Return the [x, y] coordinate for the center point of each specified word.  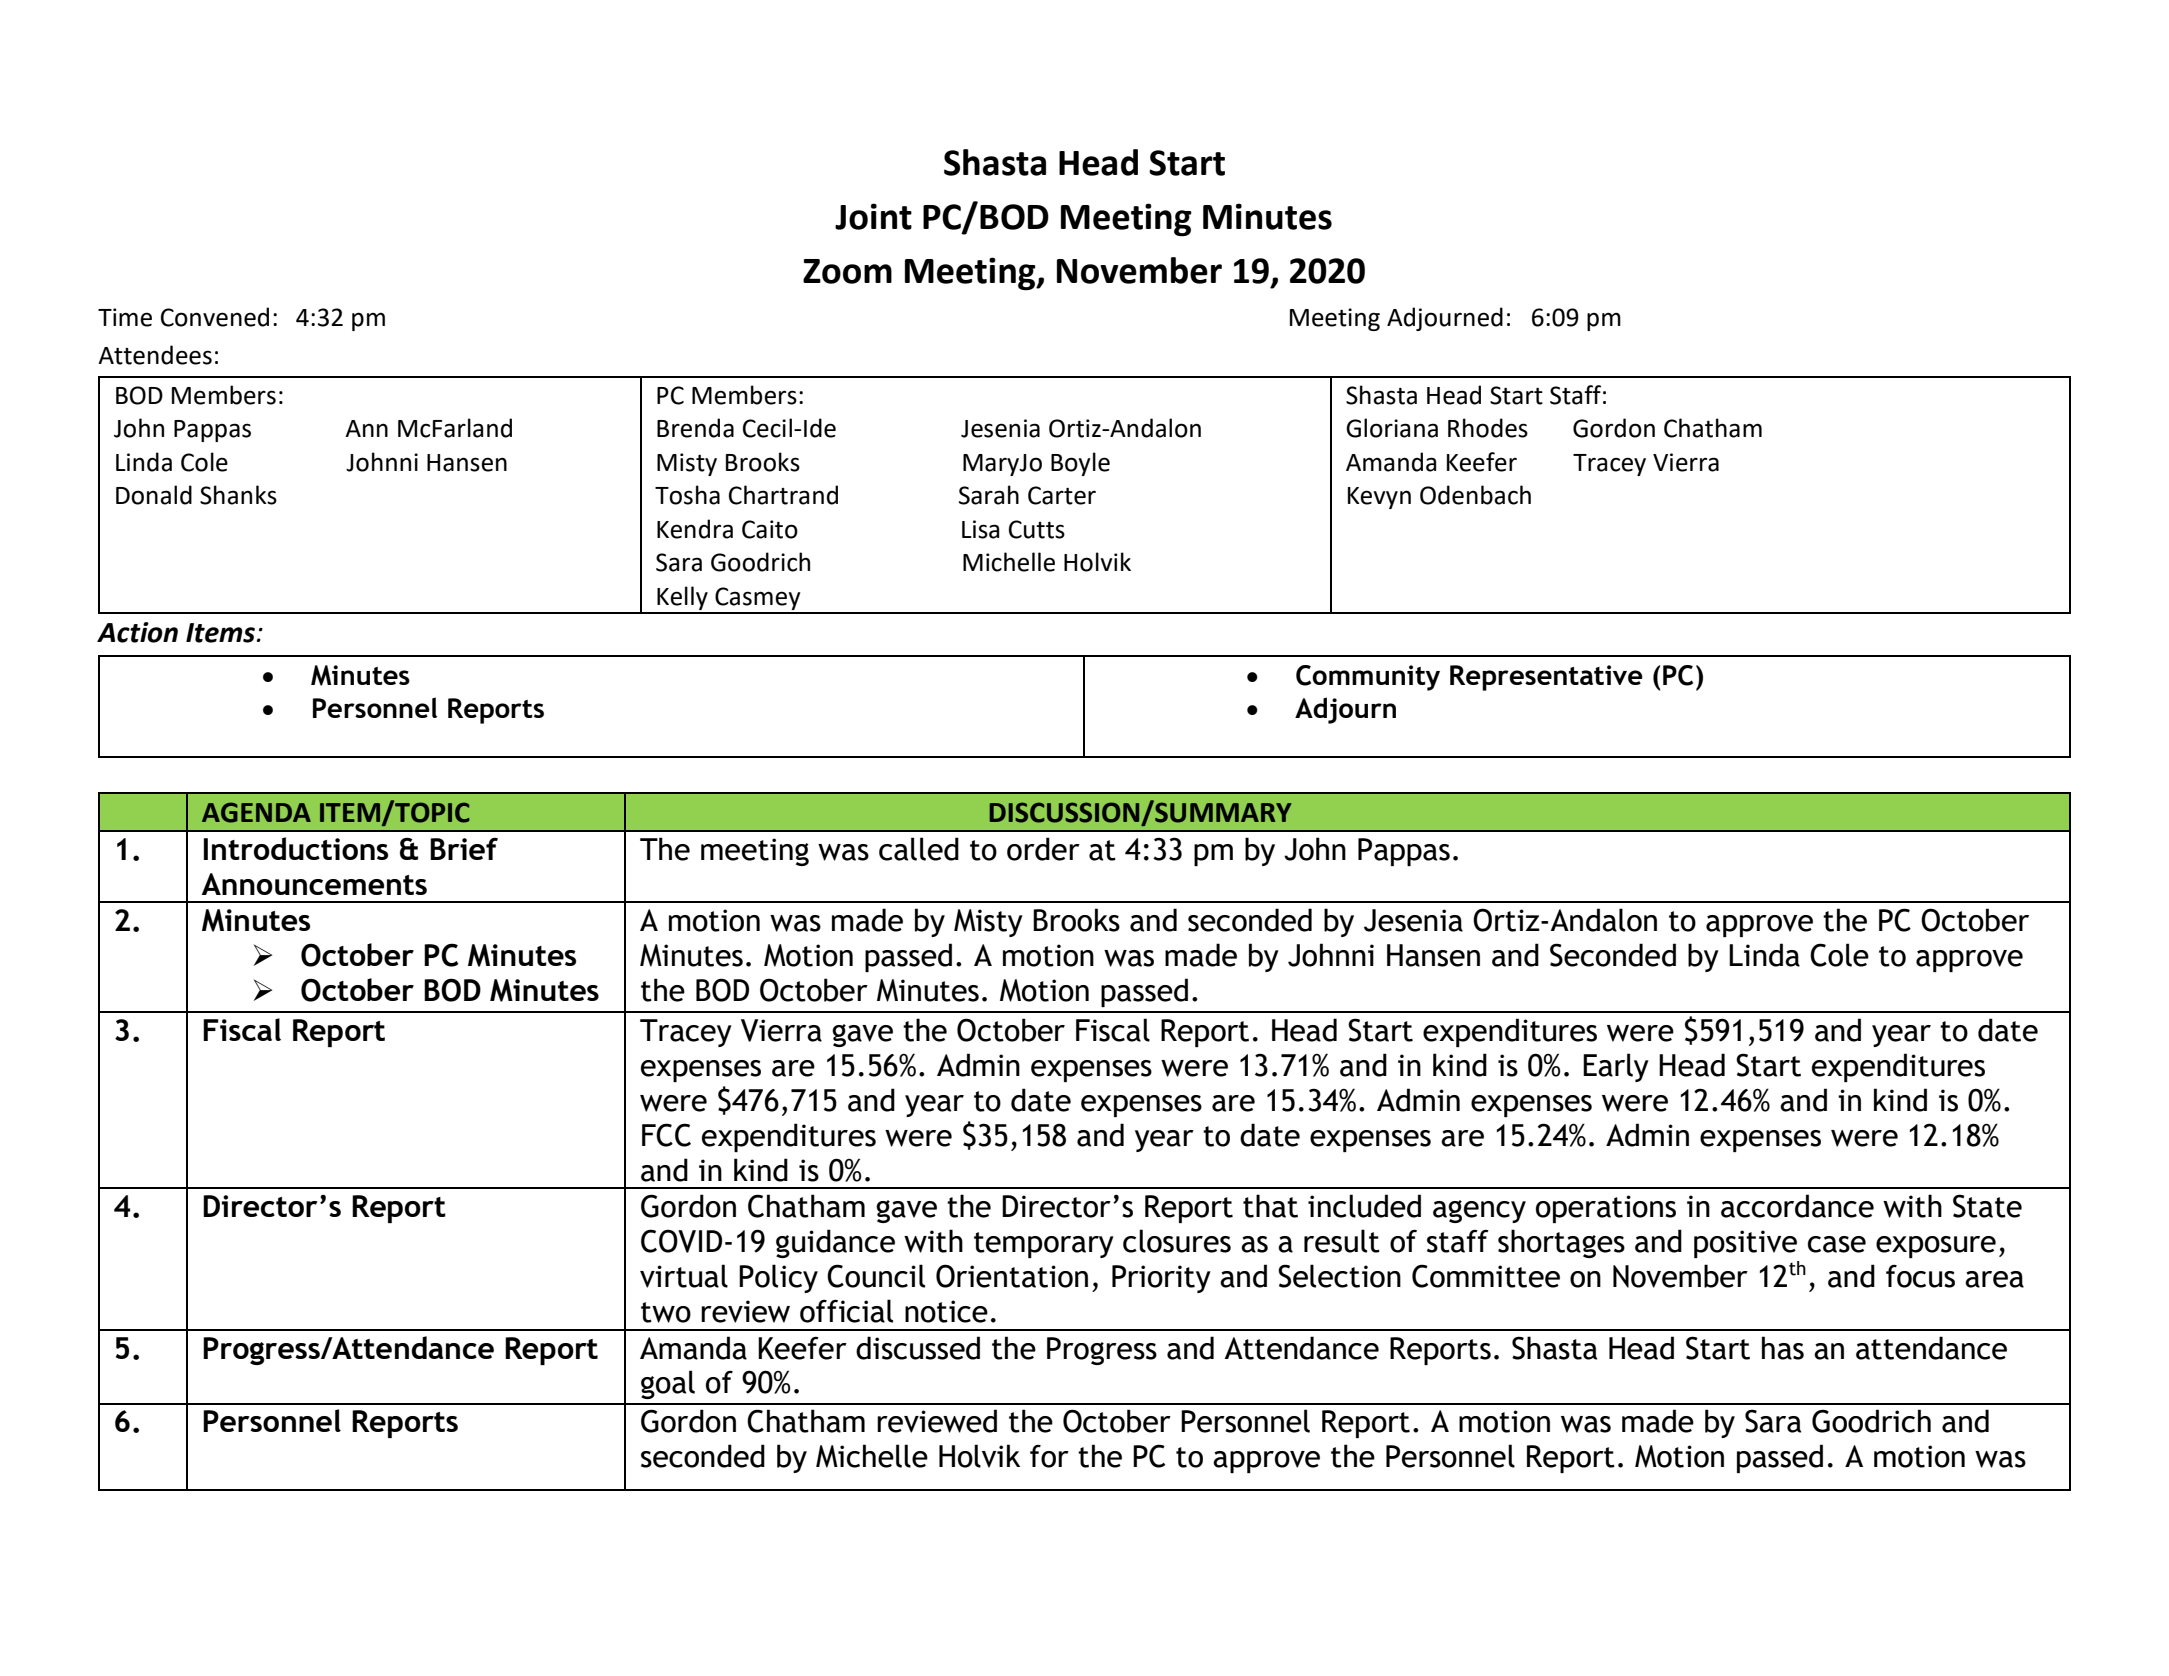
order [1043, 849]
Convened [215, 317]
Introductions [296, 848]
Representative [1546, 678]
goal [668, 1384]
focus [1920, 1276]
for [1049, 1456]
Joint [873, 216]
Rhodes [1488, 428]
